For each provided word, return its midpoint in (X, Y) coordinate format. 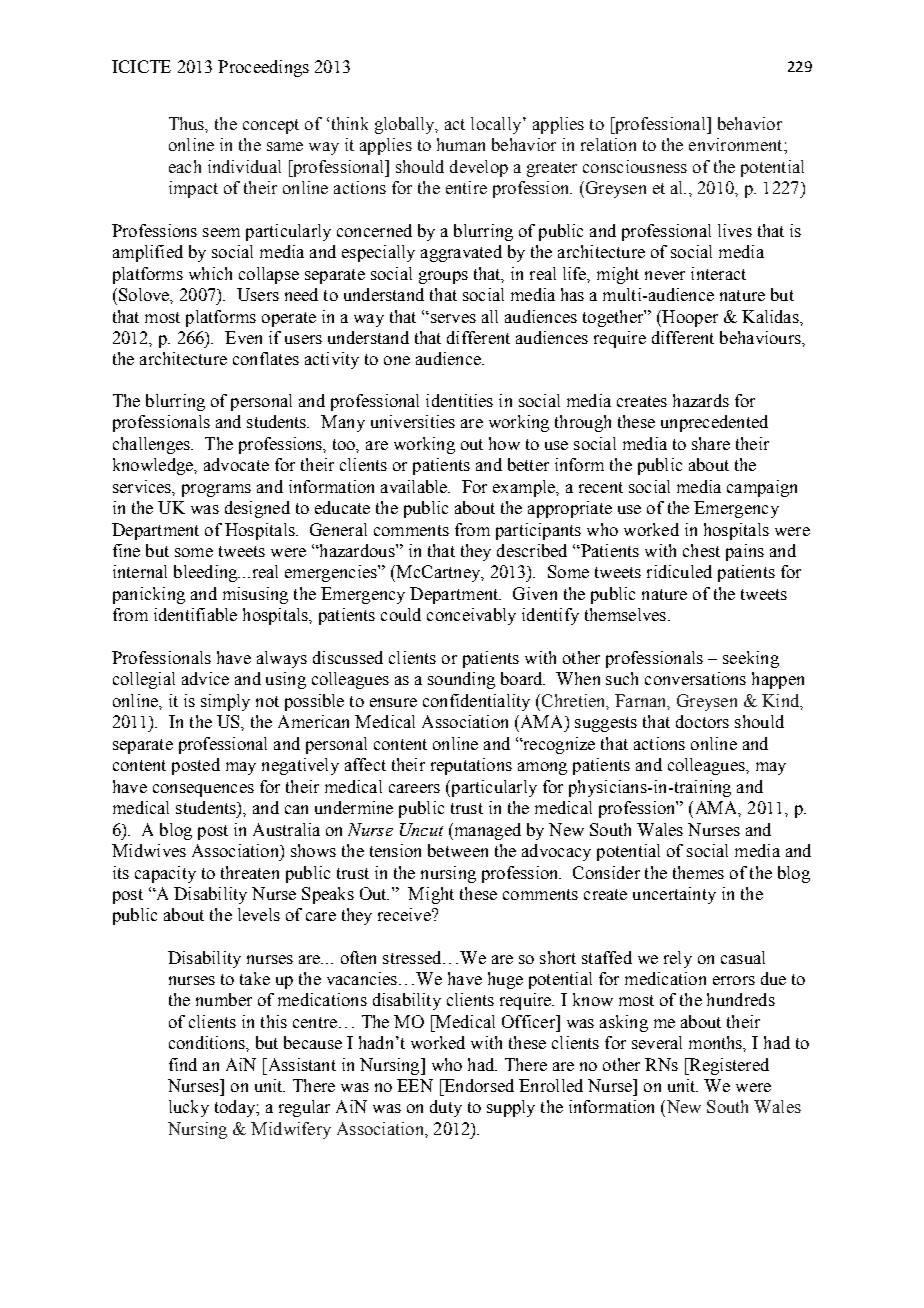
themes (698, 872)
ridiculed (679, 571)
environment (737, 144)
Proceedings (263, 68)
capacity (165, 874)
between (458, 850)
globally (406, 125)
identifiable (195, 614)
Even (243, 337)
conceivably (471, 616)
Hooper (689, 318)
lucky (189, 1108)
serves (452, 318)
